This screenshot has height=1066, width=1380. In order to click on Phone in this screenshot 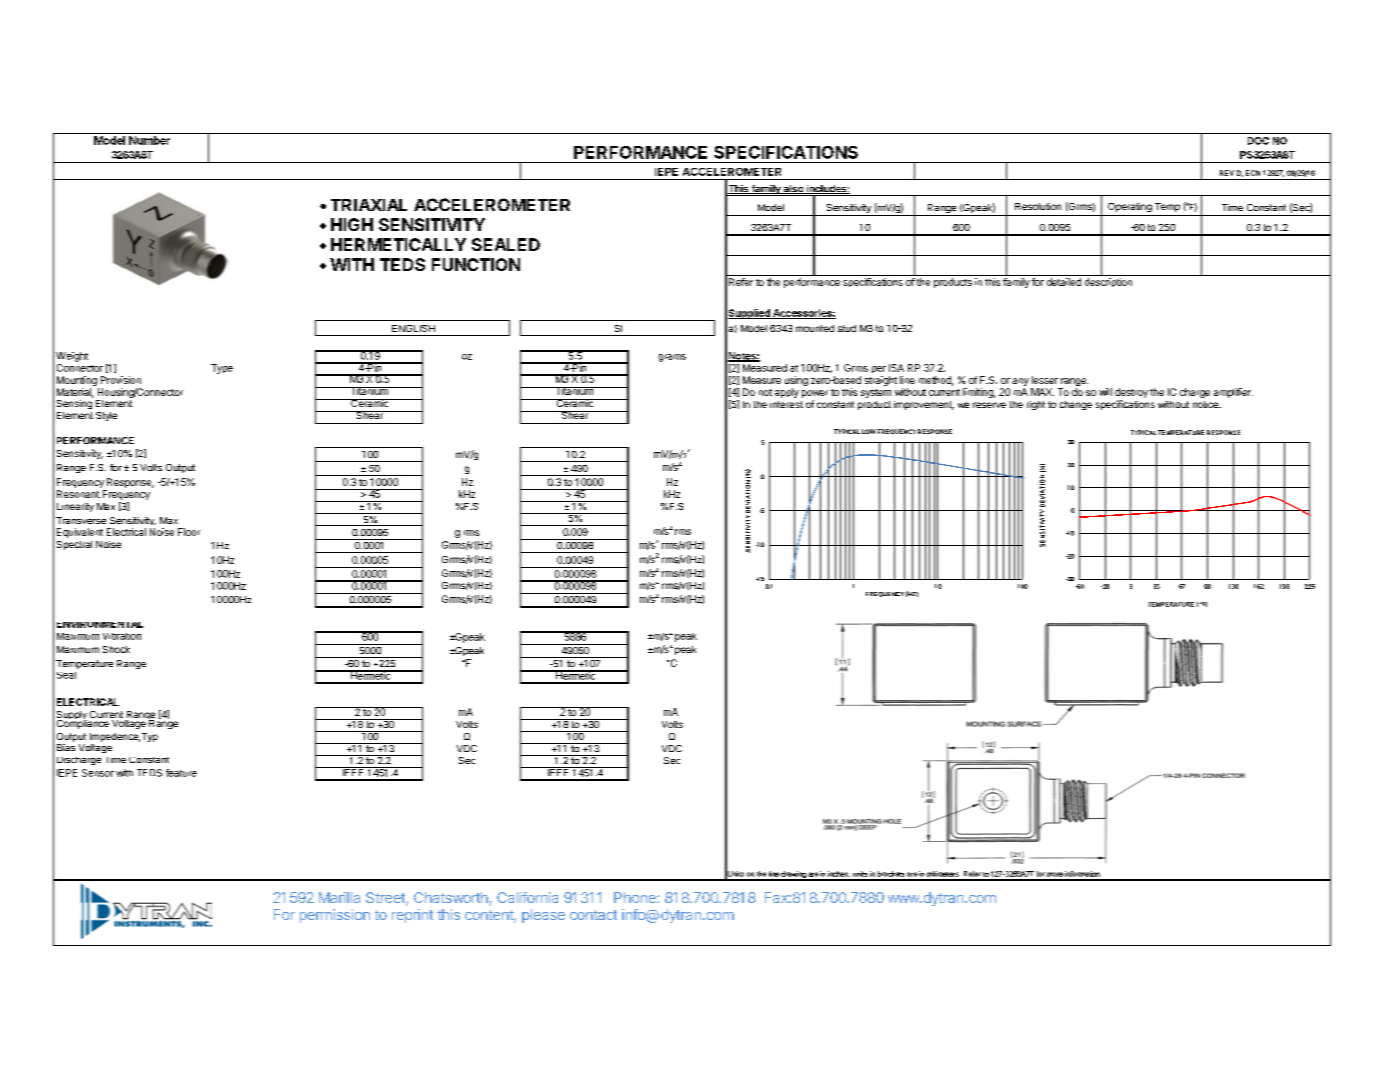, I will do `click(636, 897)`.
